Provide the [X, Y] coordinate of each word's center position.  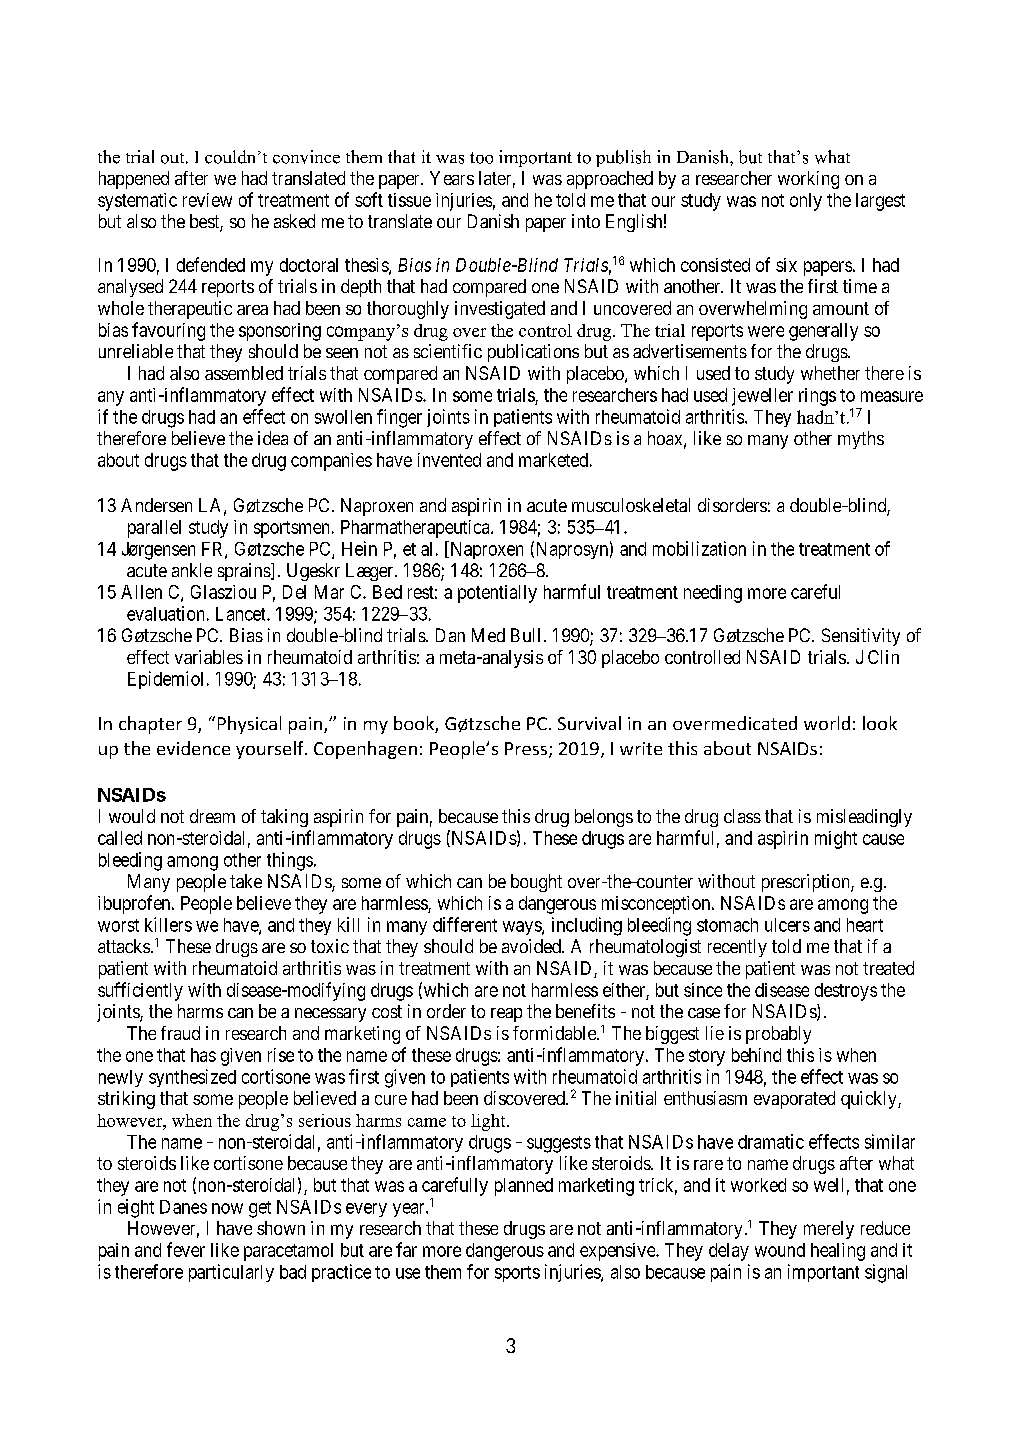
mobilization [699, 548]
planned [524, 1187]
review [207, 200]
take [246, 881]
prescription [807, 883]
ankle [192, 570]
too [481, 158]
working [808, 180]
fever [186, 1249]
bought [536, 883]
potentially [497, 594]
